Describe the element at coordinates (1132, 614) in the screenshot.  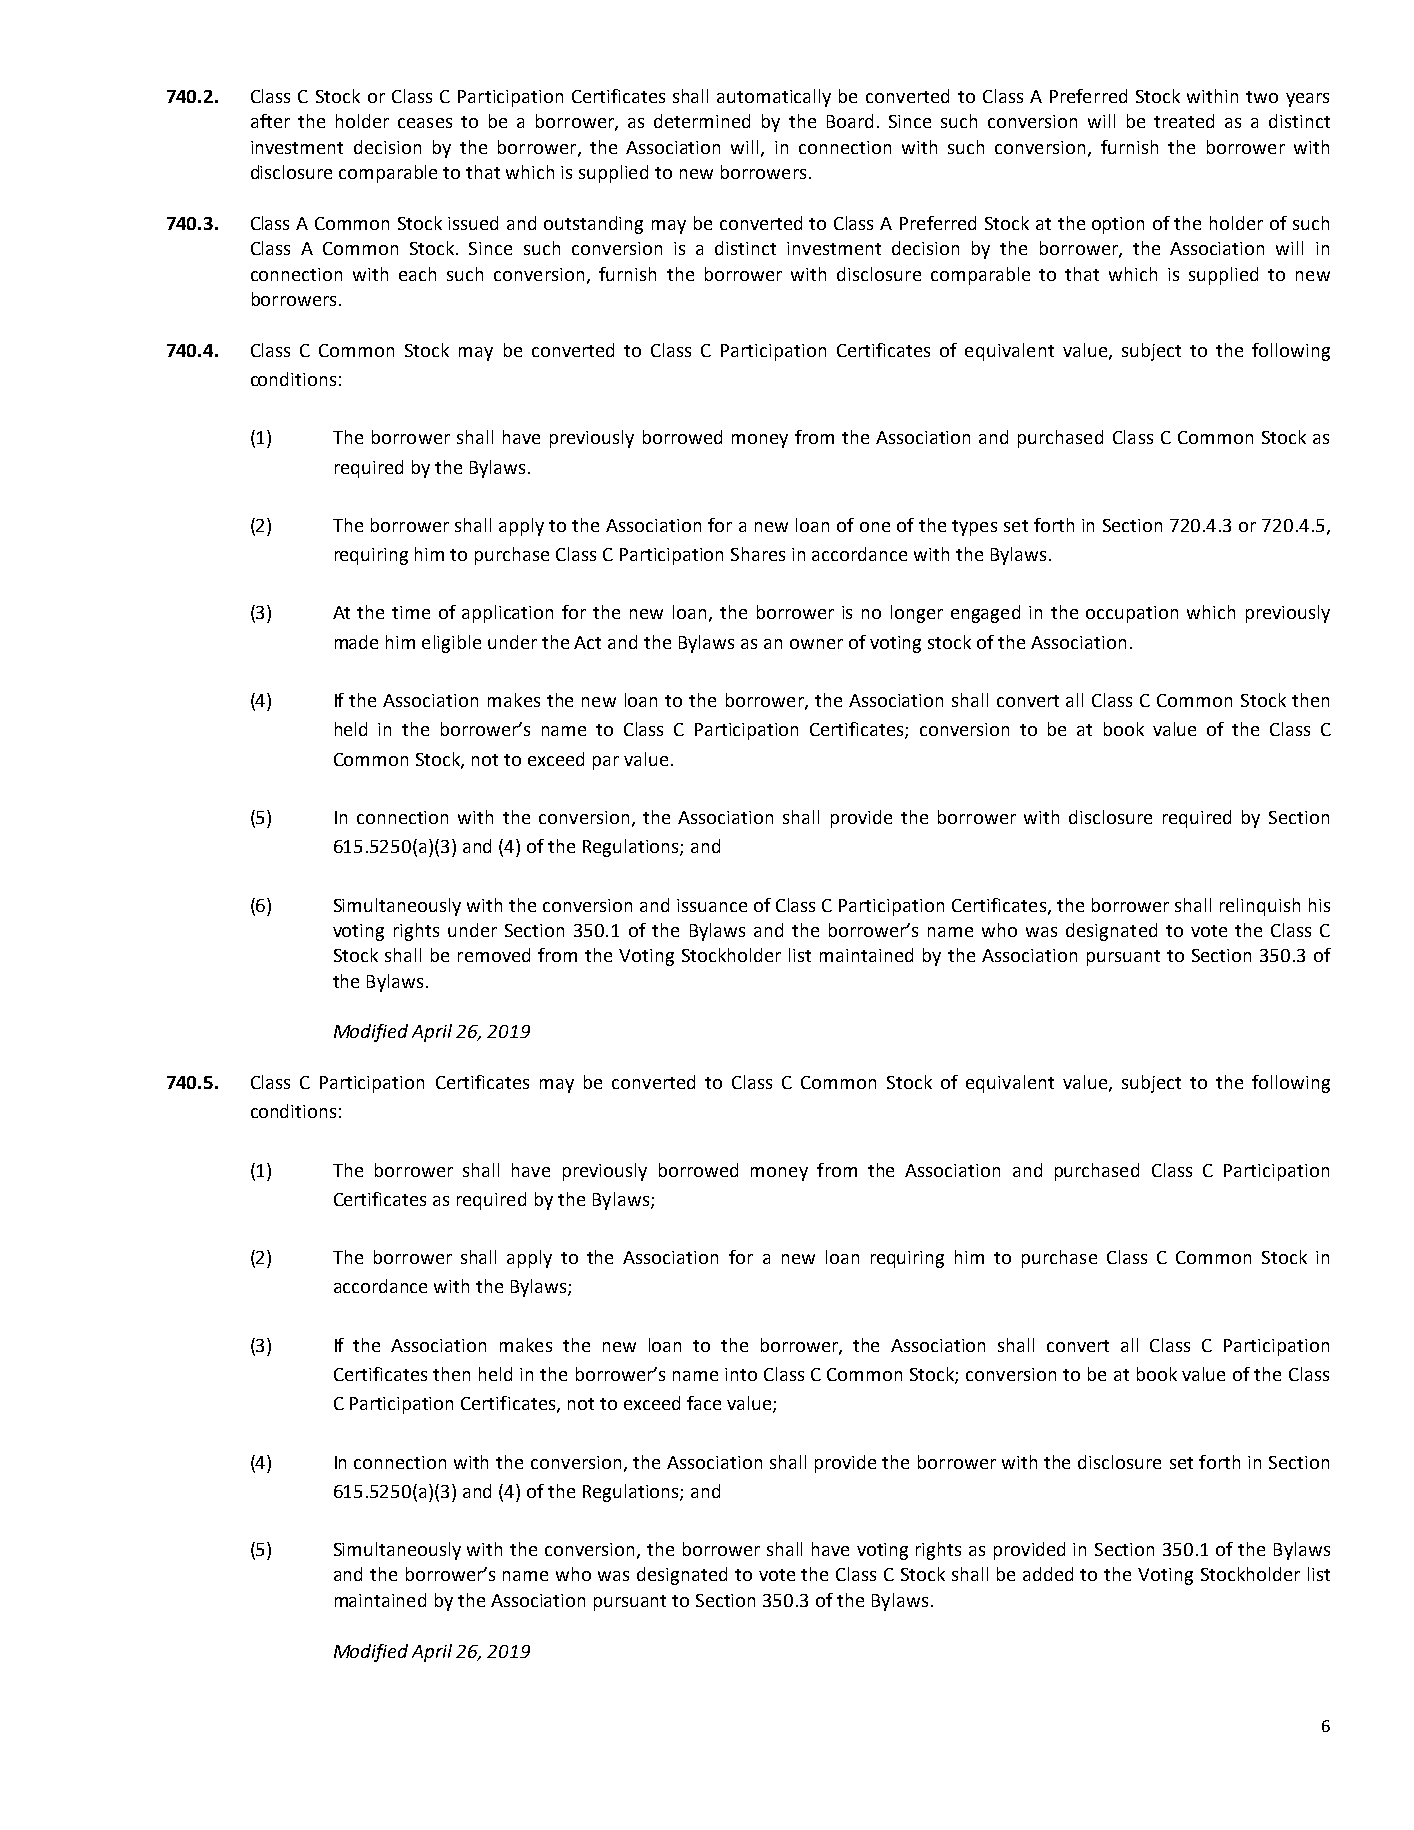
I see `occupation` at that location.
